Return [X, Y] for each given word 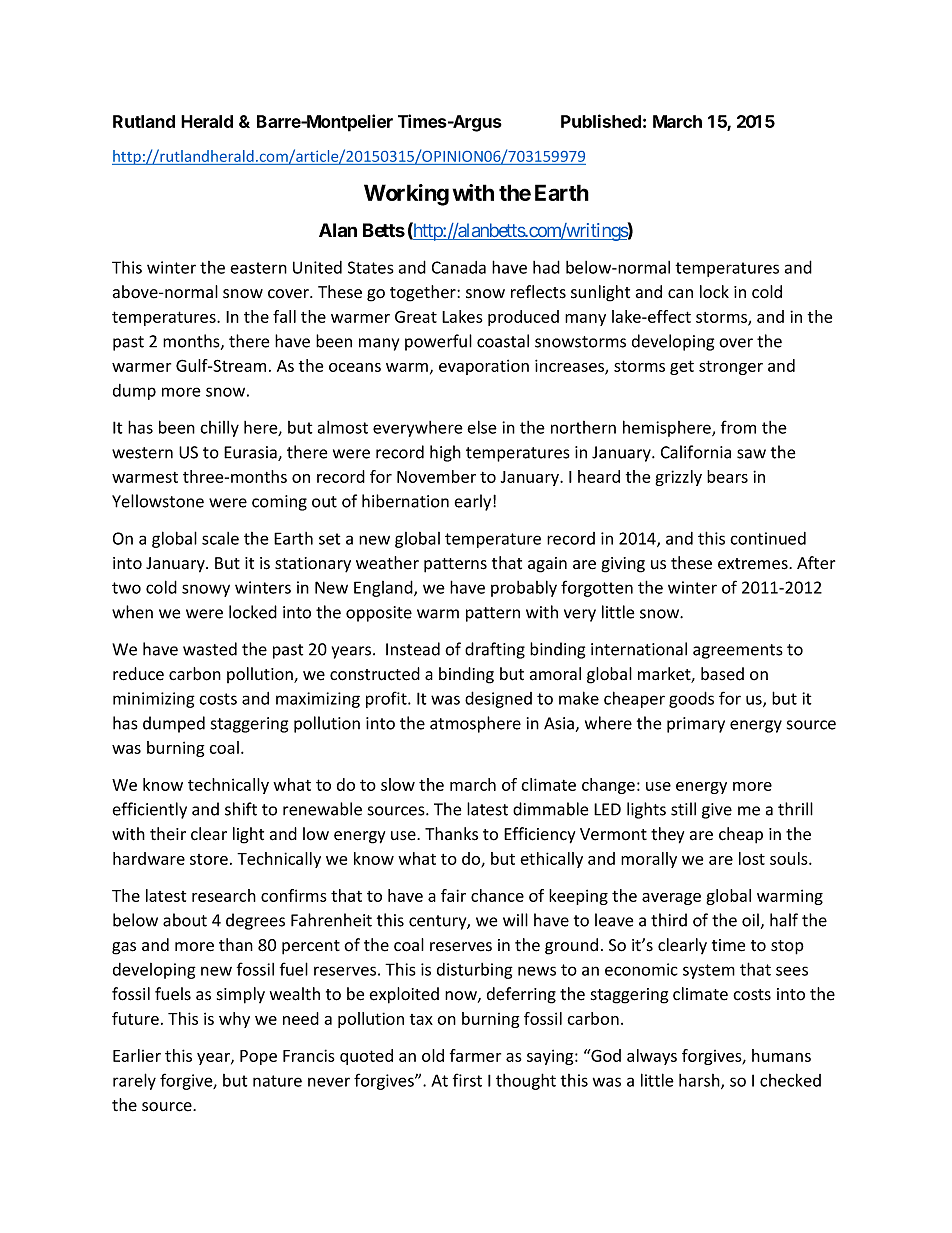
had [546, 267]
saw [751, 454]
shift [241, 809]
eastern [258, 268]
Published [601, 121]
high [445, 453]
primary [696, 725]
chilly [219, 429]
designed [498, 699]
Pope [258, 1057]
